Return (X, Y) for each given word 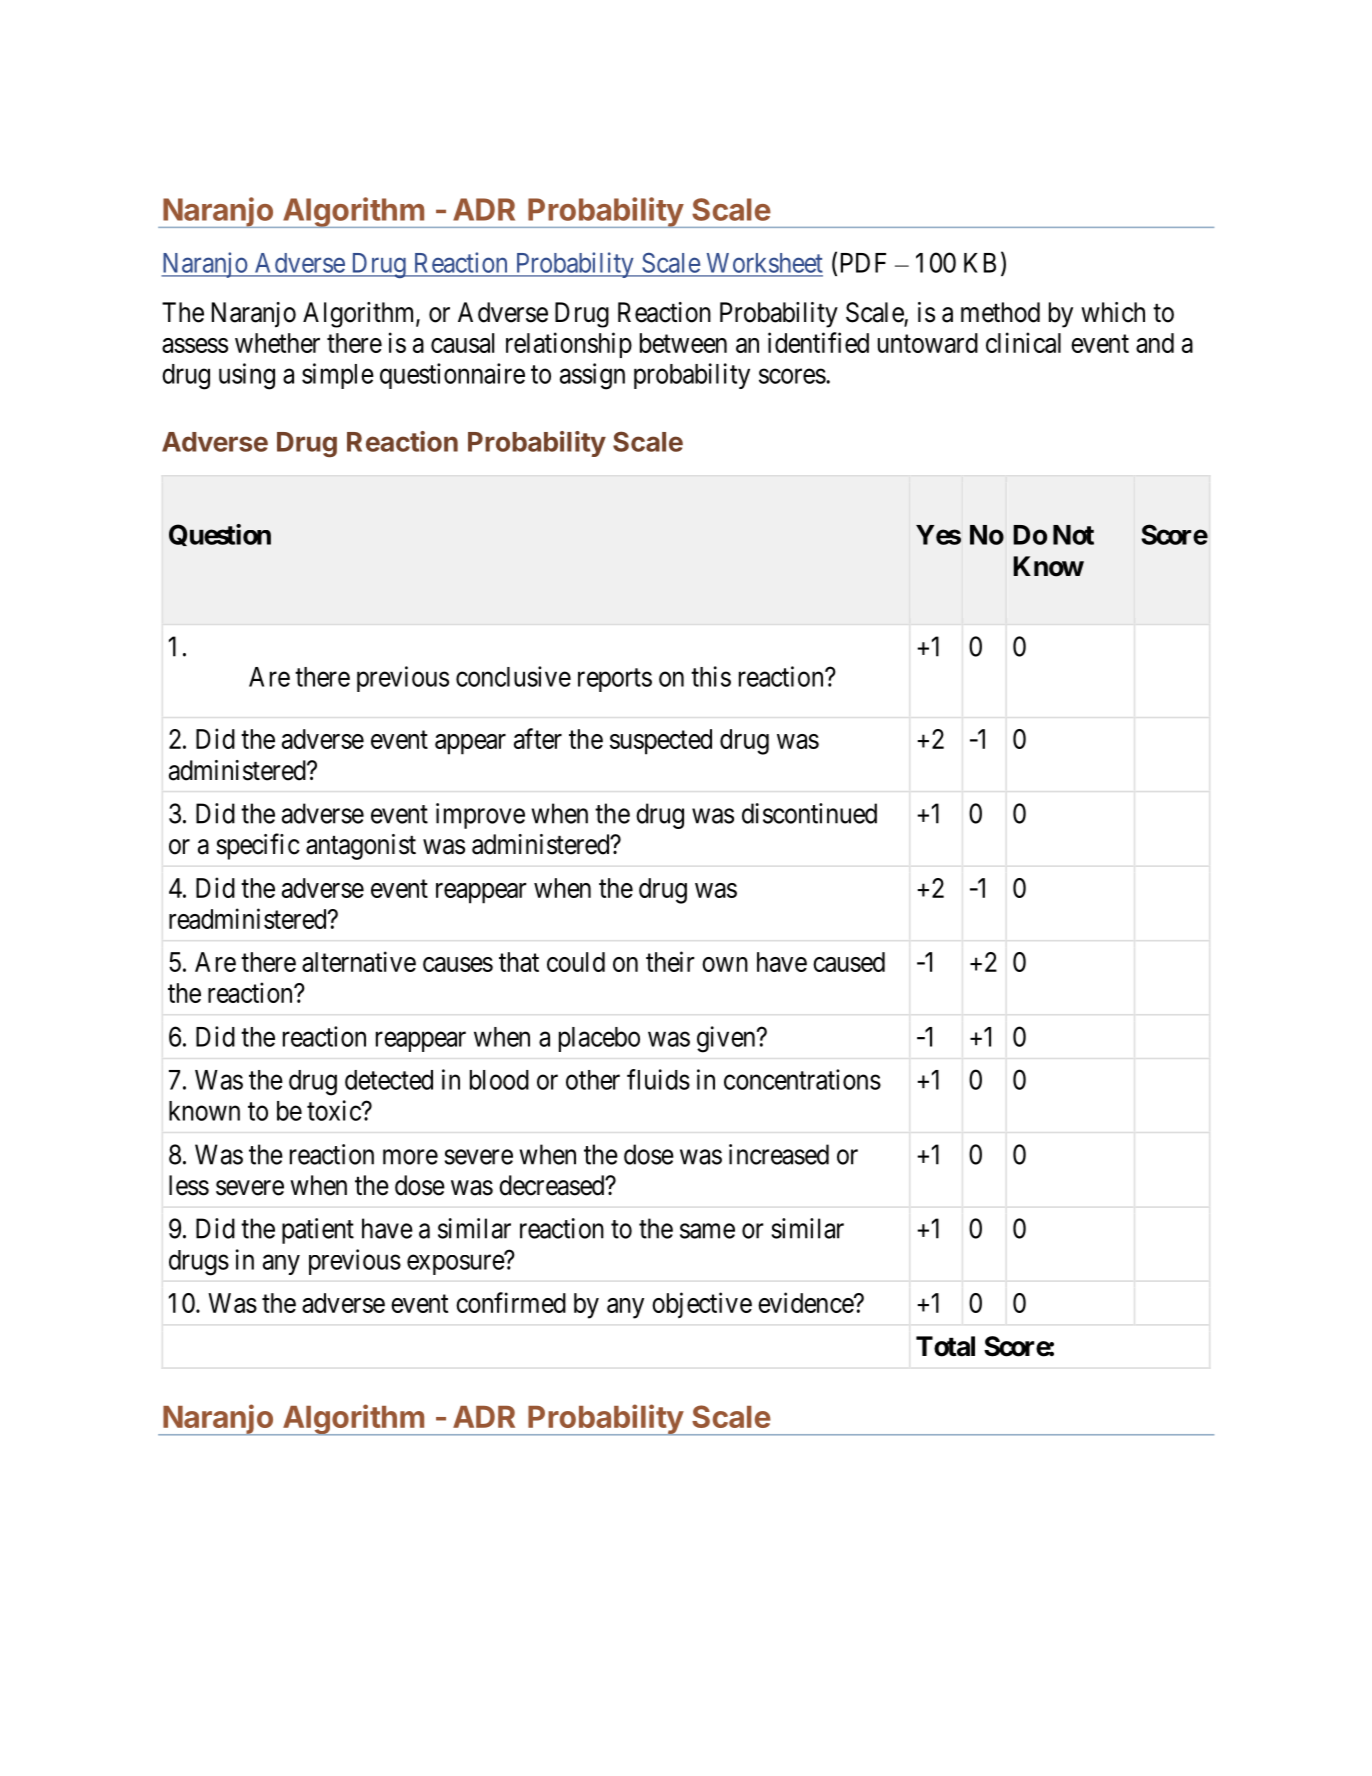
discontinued (809, 813)
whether (277, 343)
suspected (661, 742)
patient (318, 1231)
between (683, 343)
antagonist (361, 847)
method (1000, 312)
